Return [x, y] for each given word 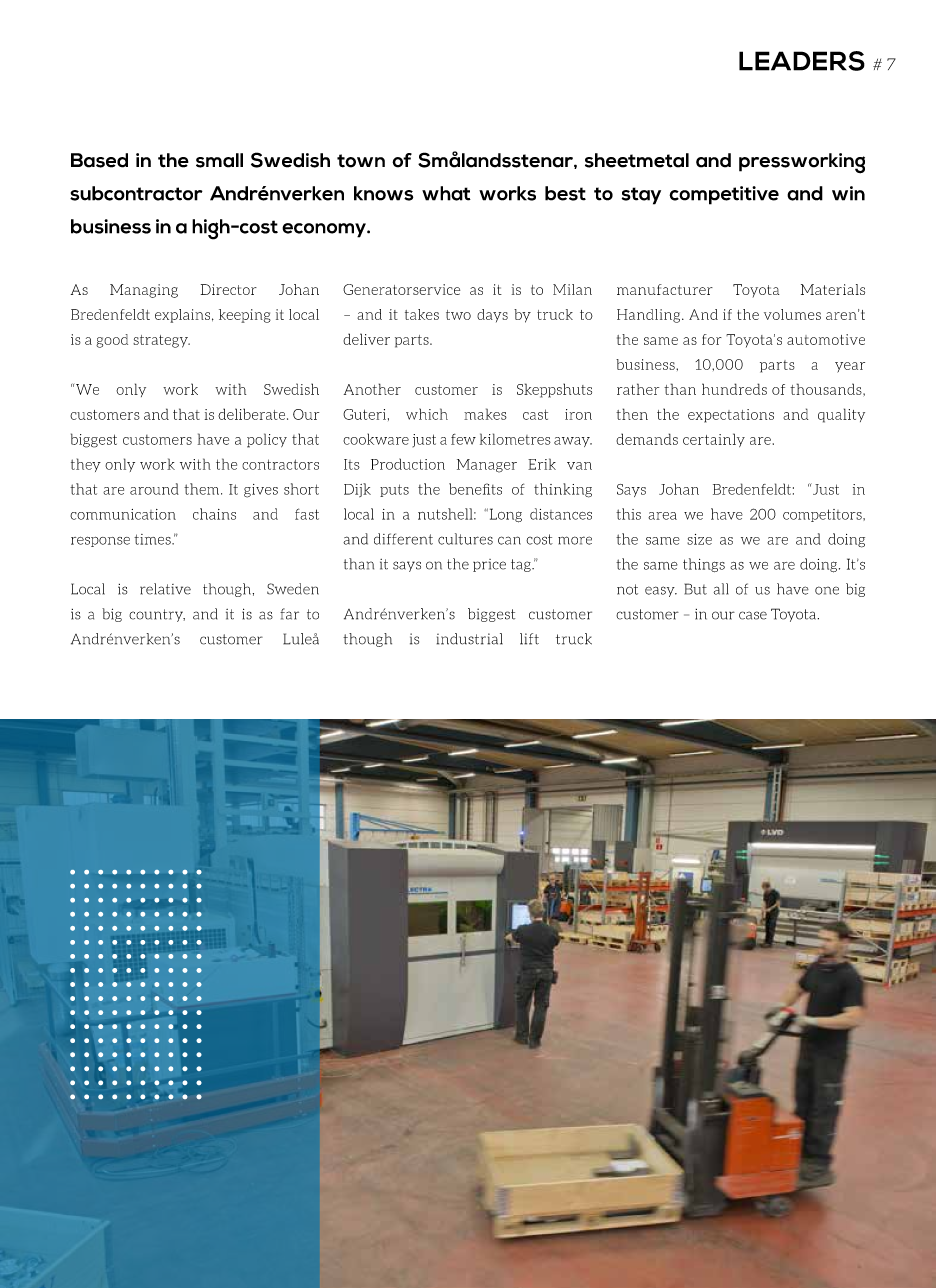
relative [165, 589]
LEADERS [802, 61]
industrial [470, 639]
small [219, 160]
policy [267, 440]
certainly [714, 440]
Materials [833, 289]
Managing [144, 291]
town [361, 161]
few [463, 439]
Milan [572, 289]
